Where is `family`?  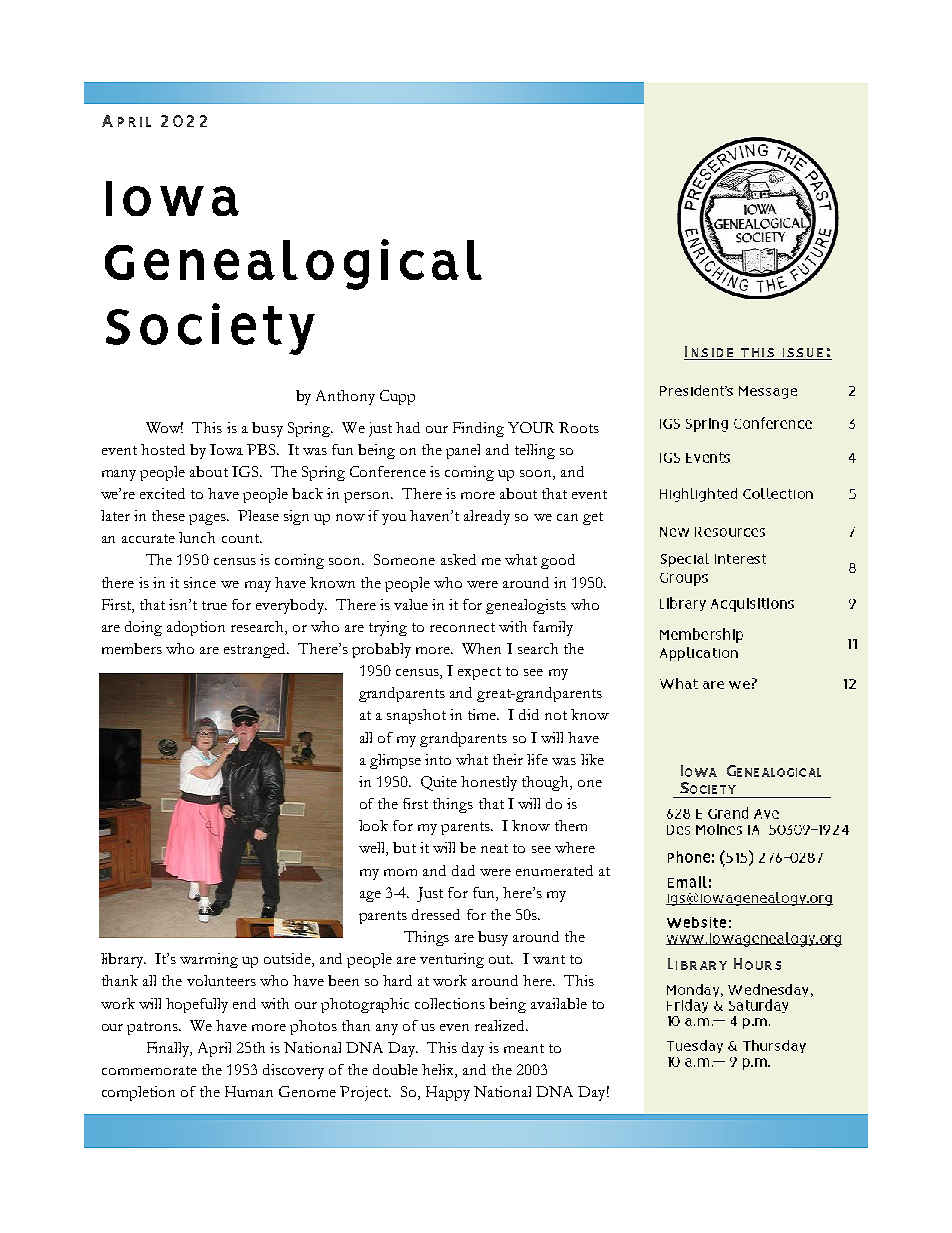
family is located at coordinates (553, 628).
